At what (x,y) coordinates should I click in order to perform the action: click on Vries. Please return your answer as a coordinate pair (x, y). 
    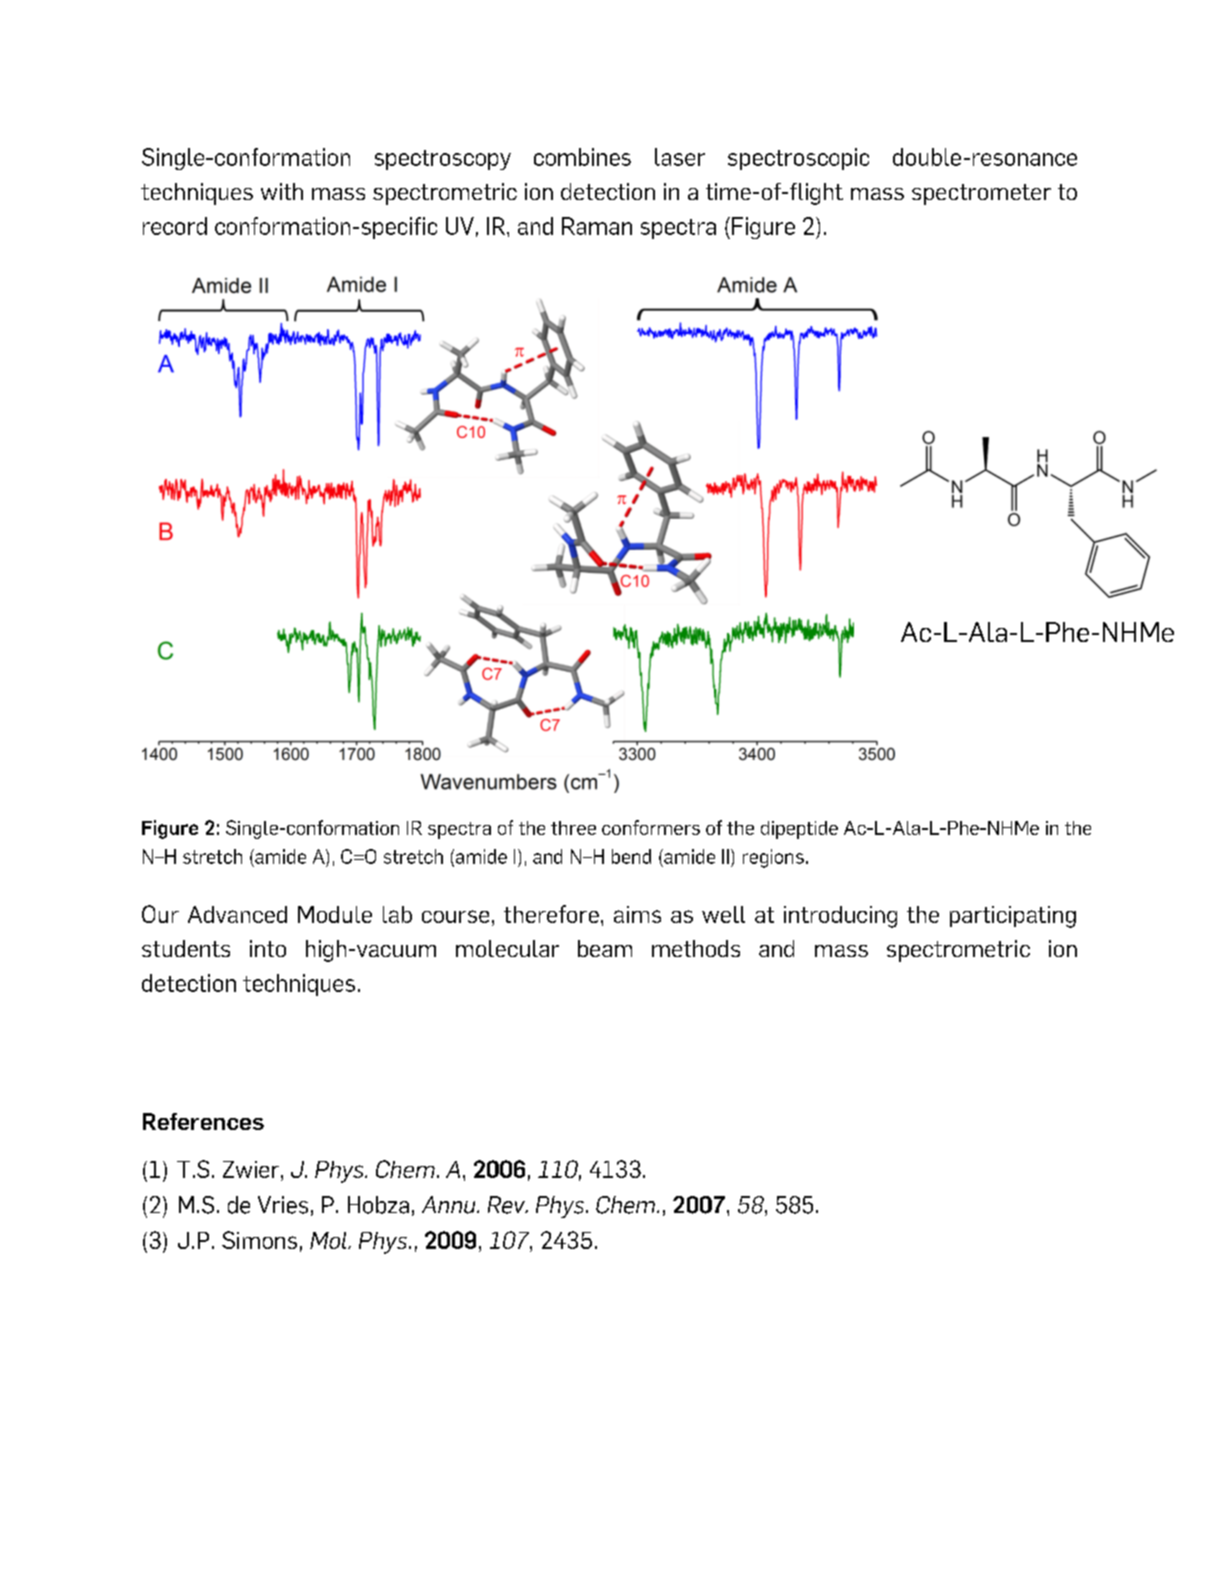
    Looking at the image, I should click on (283, 1205).
